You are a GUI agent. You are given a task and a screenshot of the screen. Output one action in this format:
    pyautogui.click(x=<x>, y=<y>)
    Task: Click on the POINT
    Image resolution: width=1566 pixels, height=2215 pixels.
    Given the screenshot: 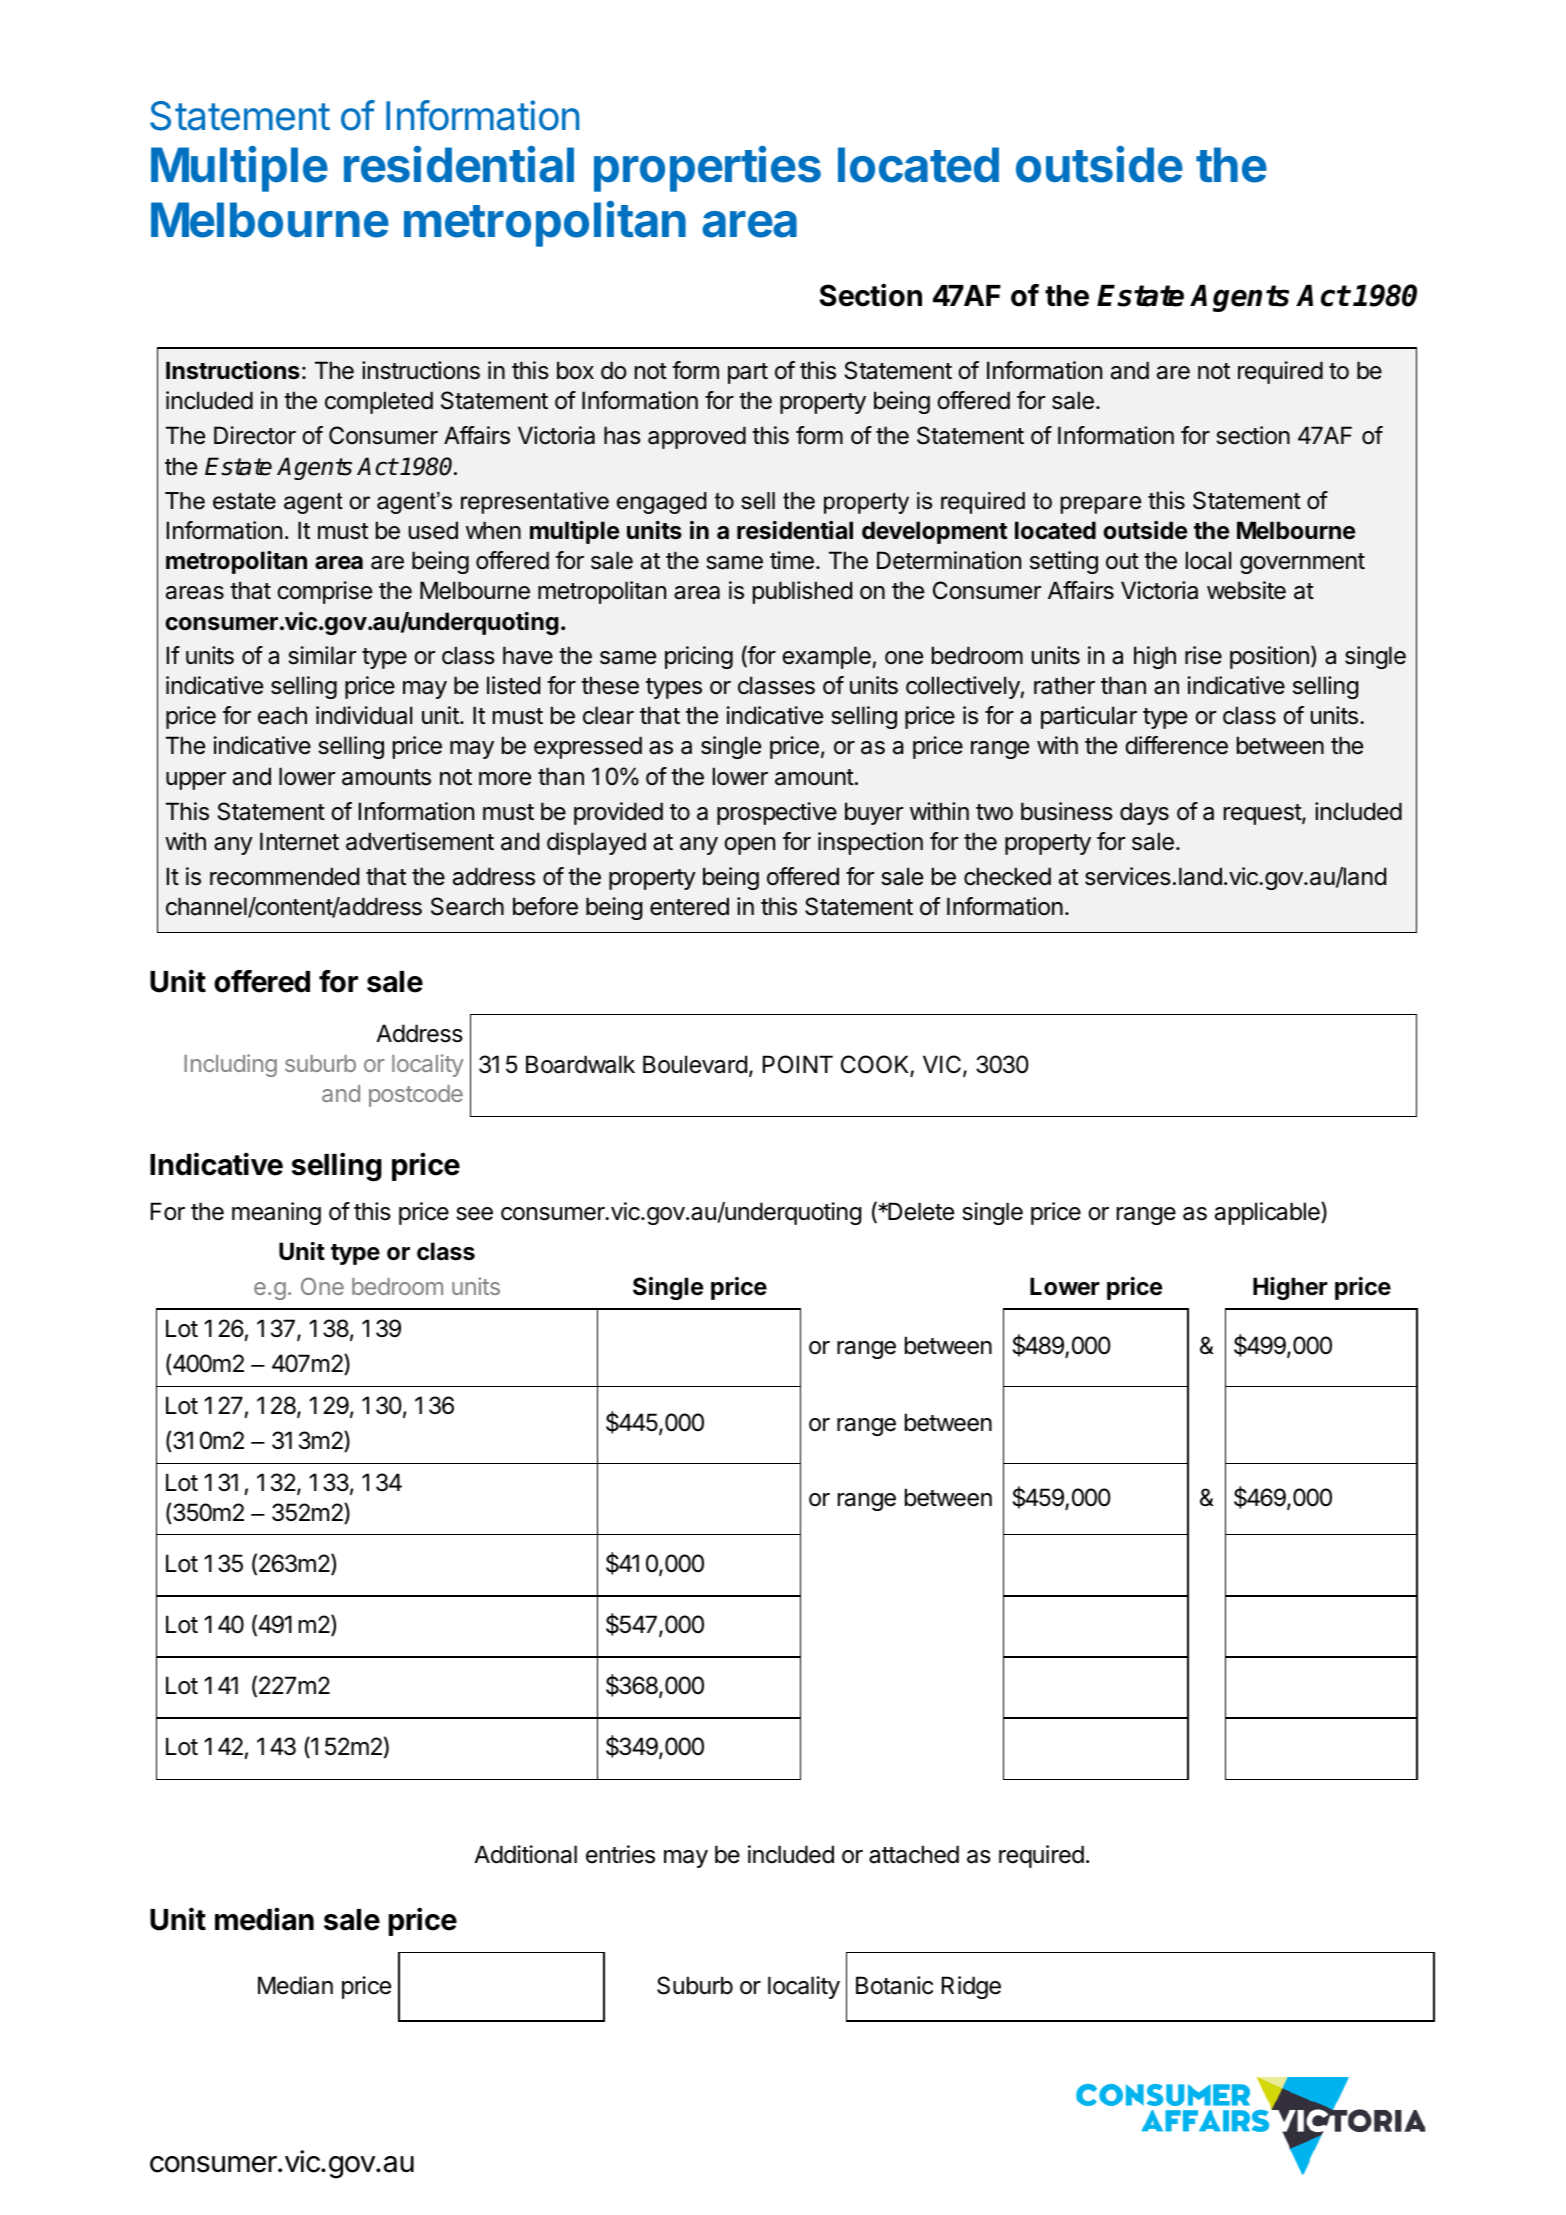 What is the action you would take?
    pyautogui.click(x=798, y=1064)
